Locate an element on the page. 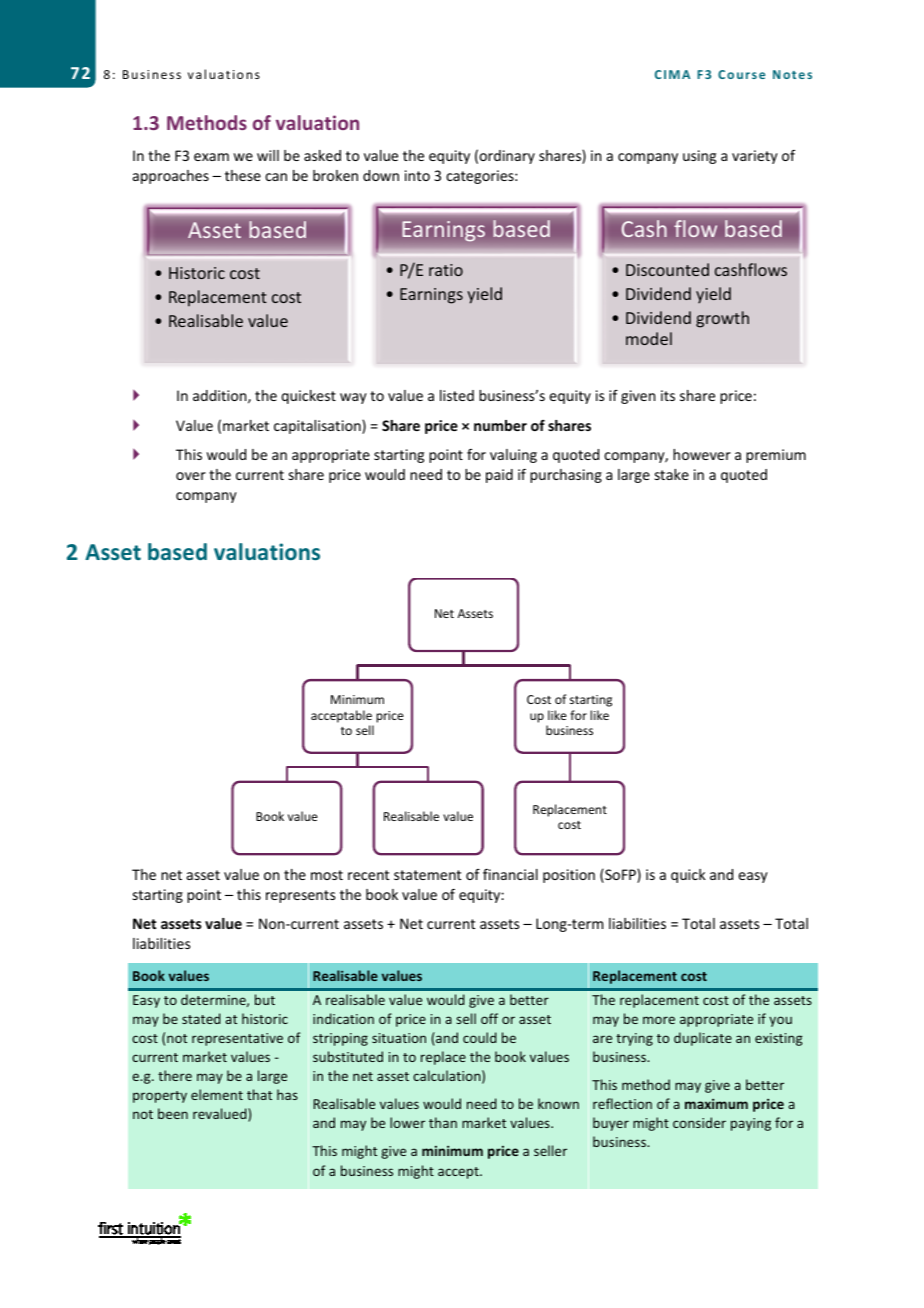  into is located at coordinates (417, 175).
